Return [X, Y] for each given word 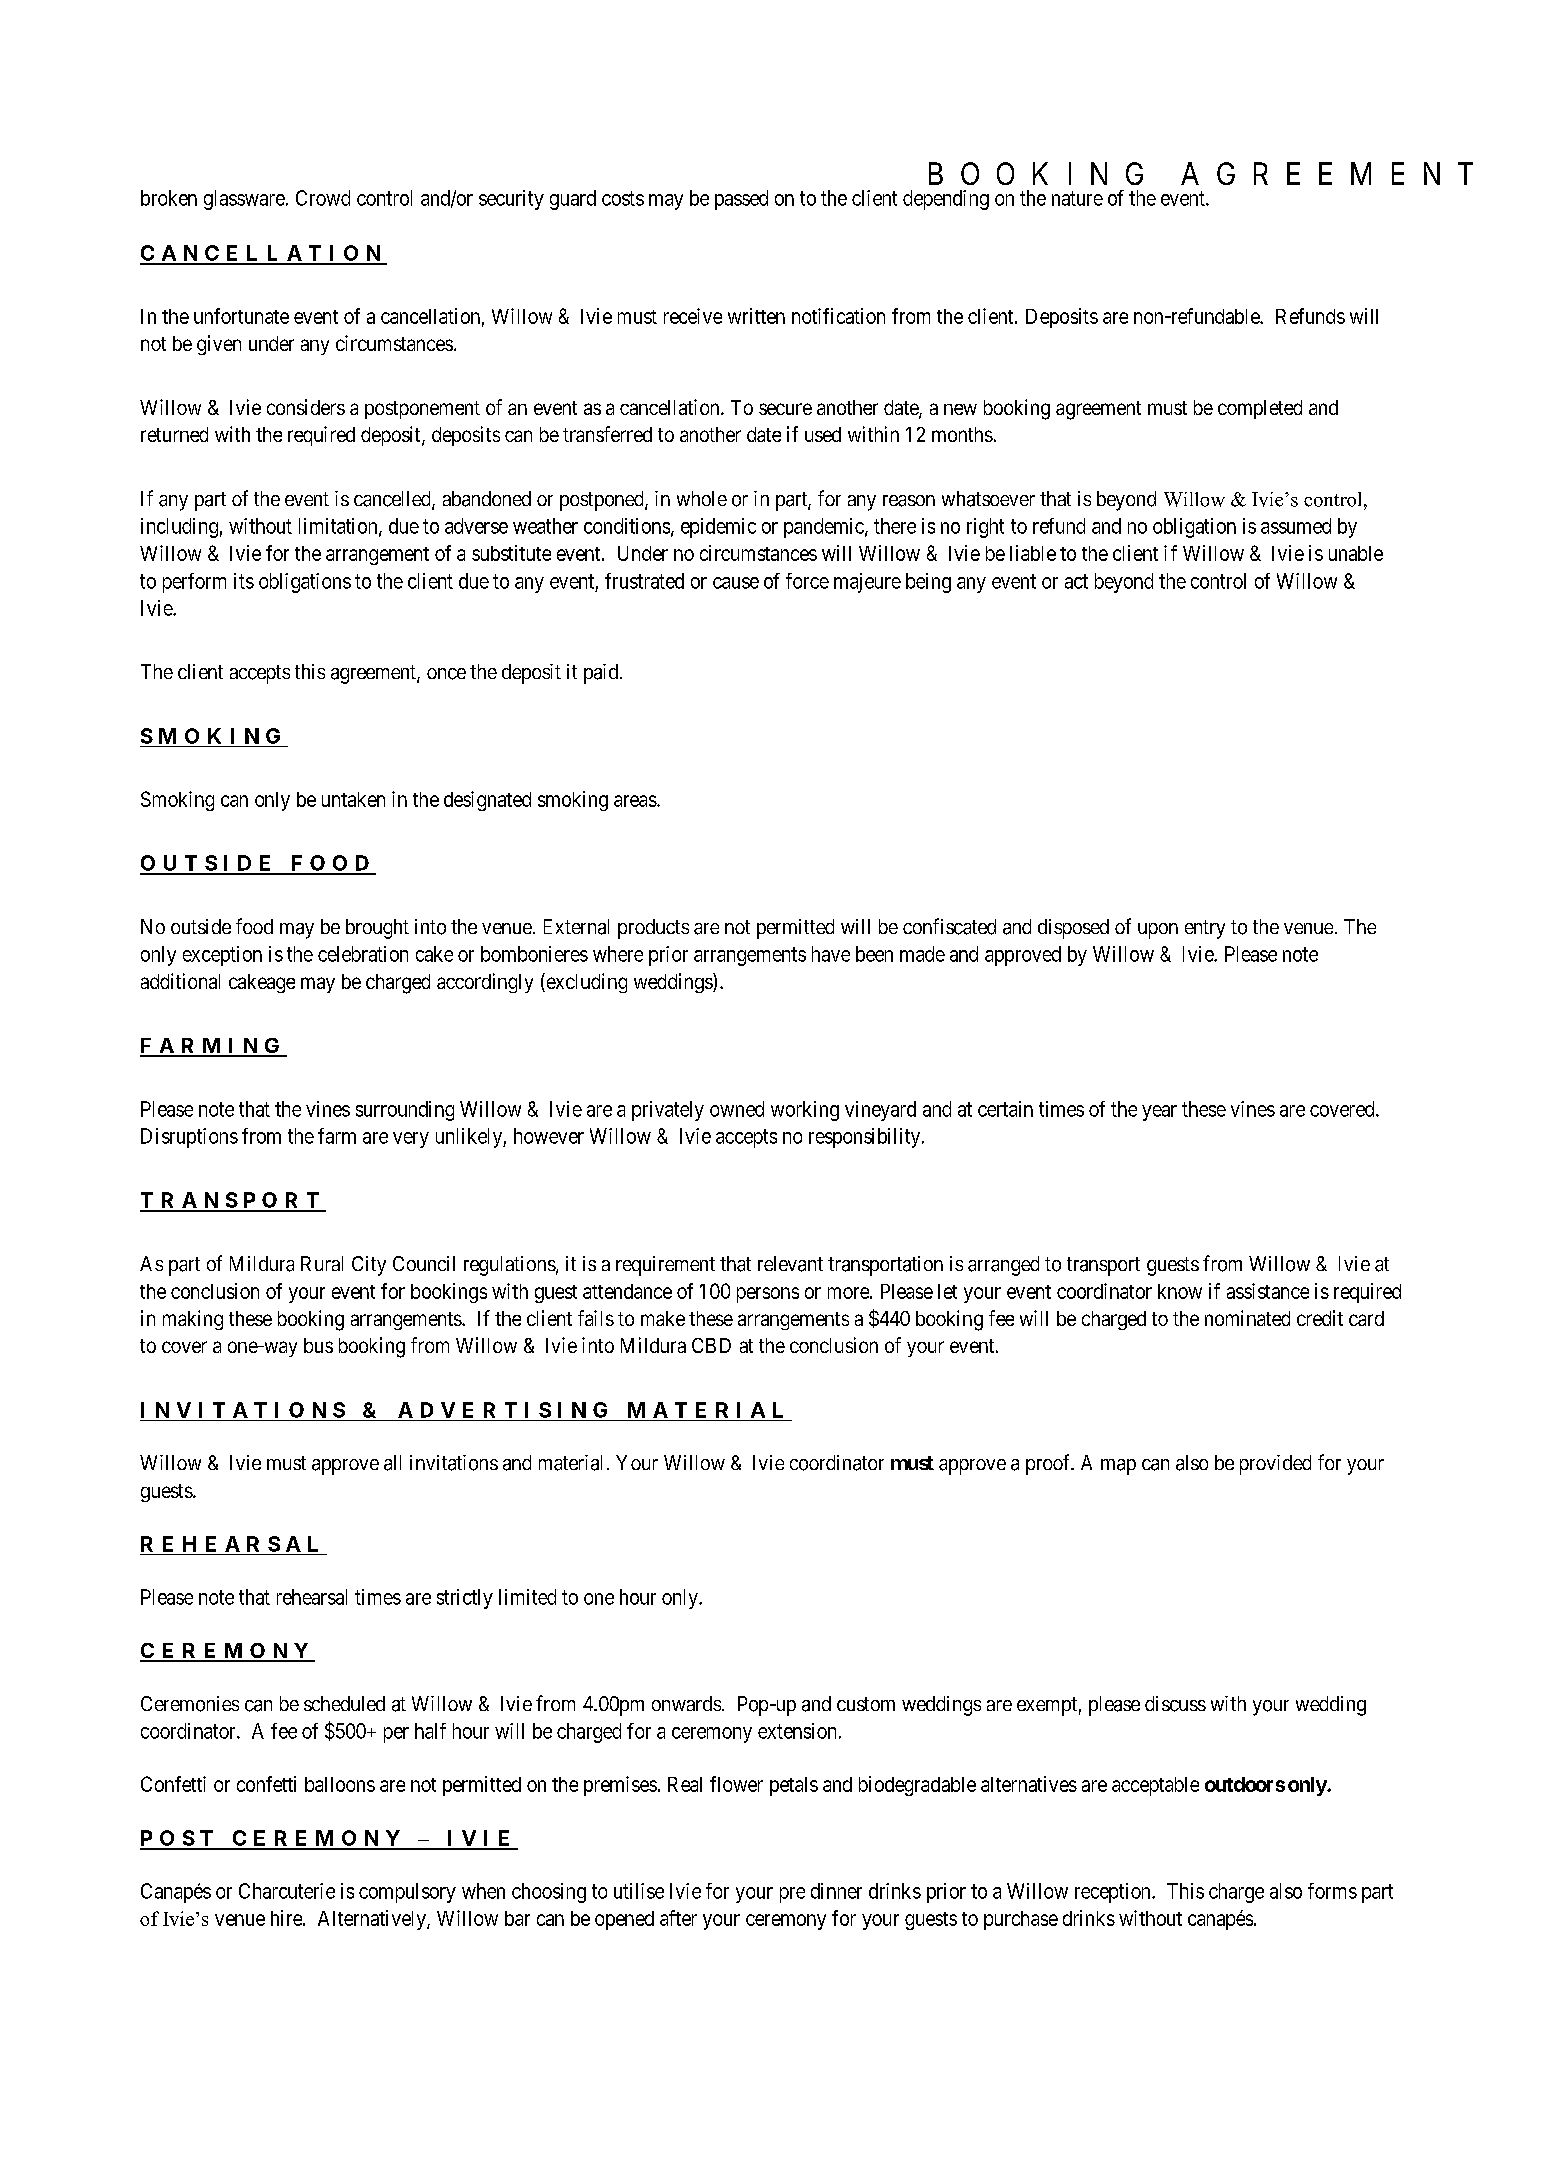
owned [737, 1109]
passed [741, 200]
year [1159, 1113]
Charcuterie [287, 1891]
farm [337, 1136]
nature [1077, 198]
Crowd [323, 198]
